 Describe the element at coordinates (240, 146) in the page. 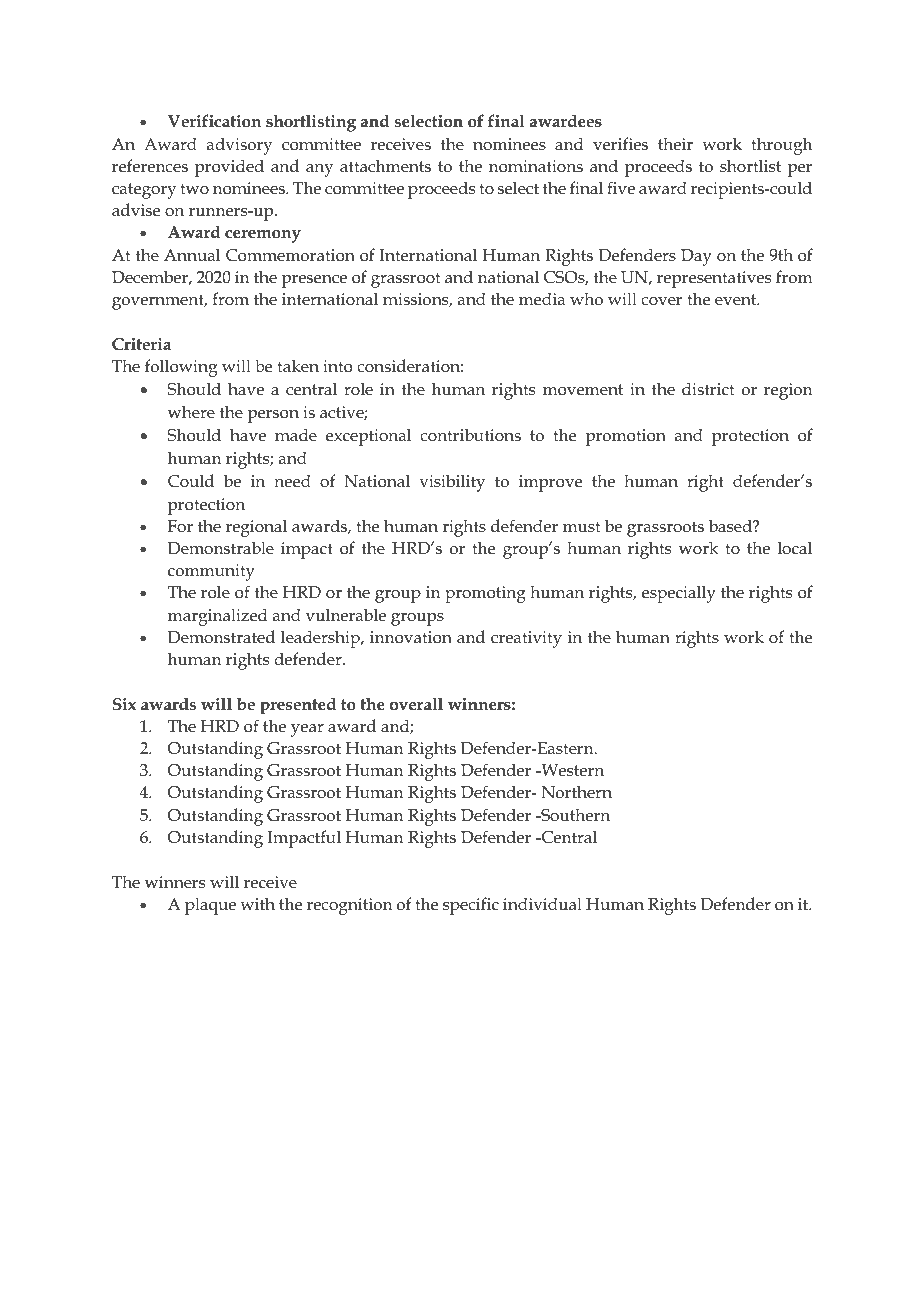

I see `advisory` at that location.
